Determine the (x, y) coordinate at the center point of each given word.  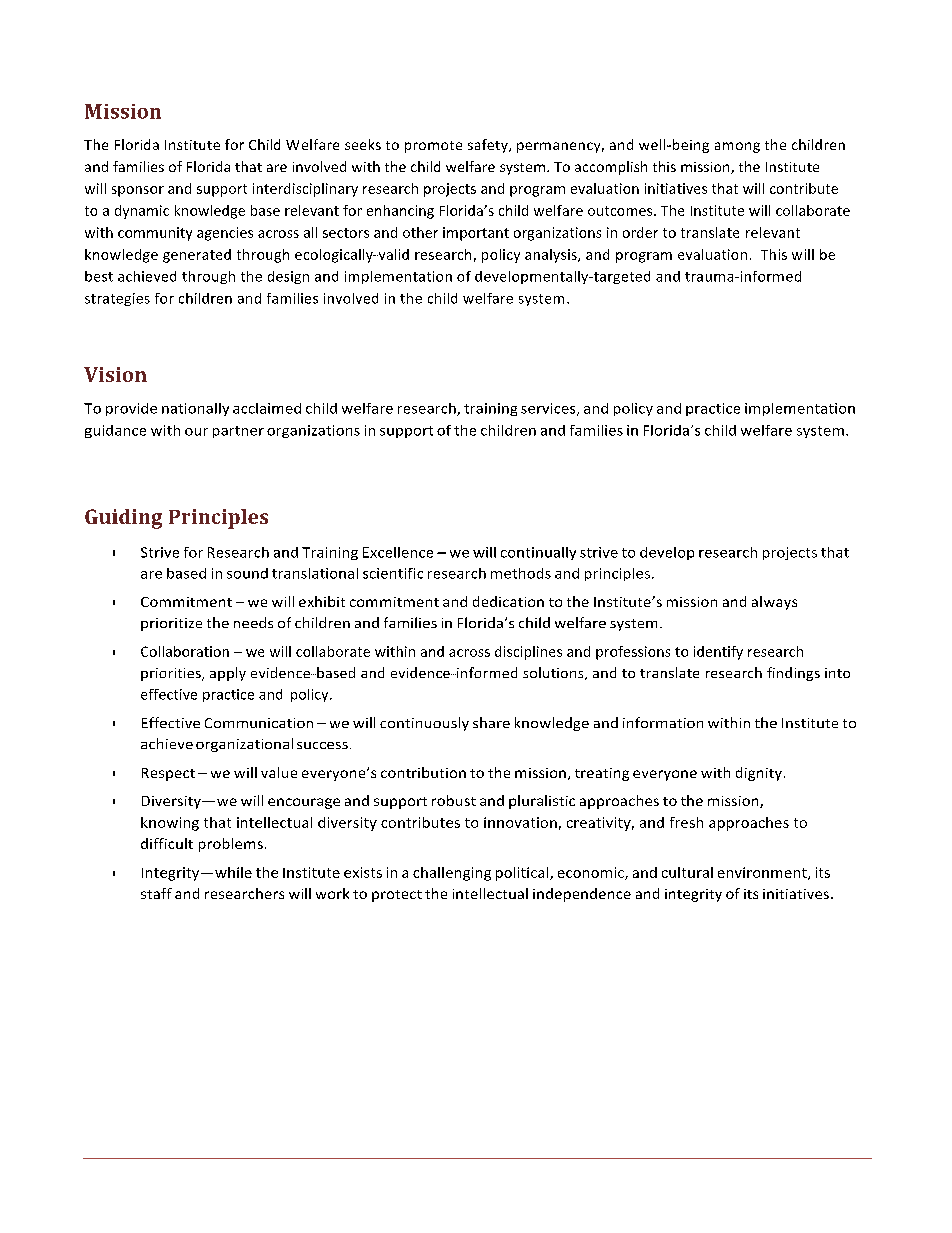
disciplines (528, 653)
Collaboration (185, 651)
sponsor (138, 191)
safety (489, 146)
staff (156, 893)
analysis (552, 256)
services (549, 409)
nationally (195, 409)
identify (718, 653)
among (737, 147)
